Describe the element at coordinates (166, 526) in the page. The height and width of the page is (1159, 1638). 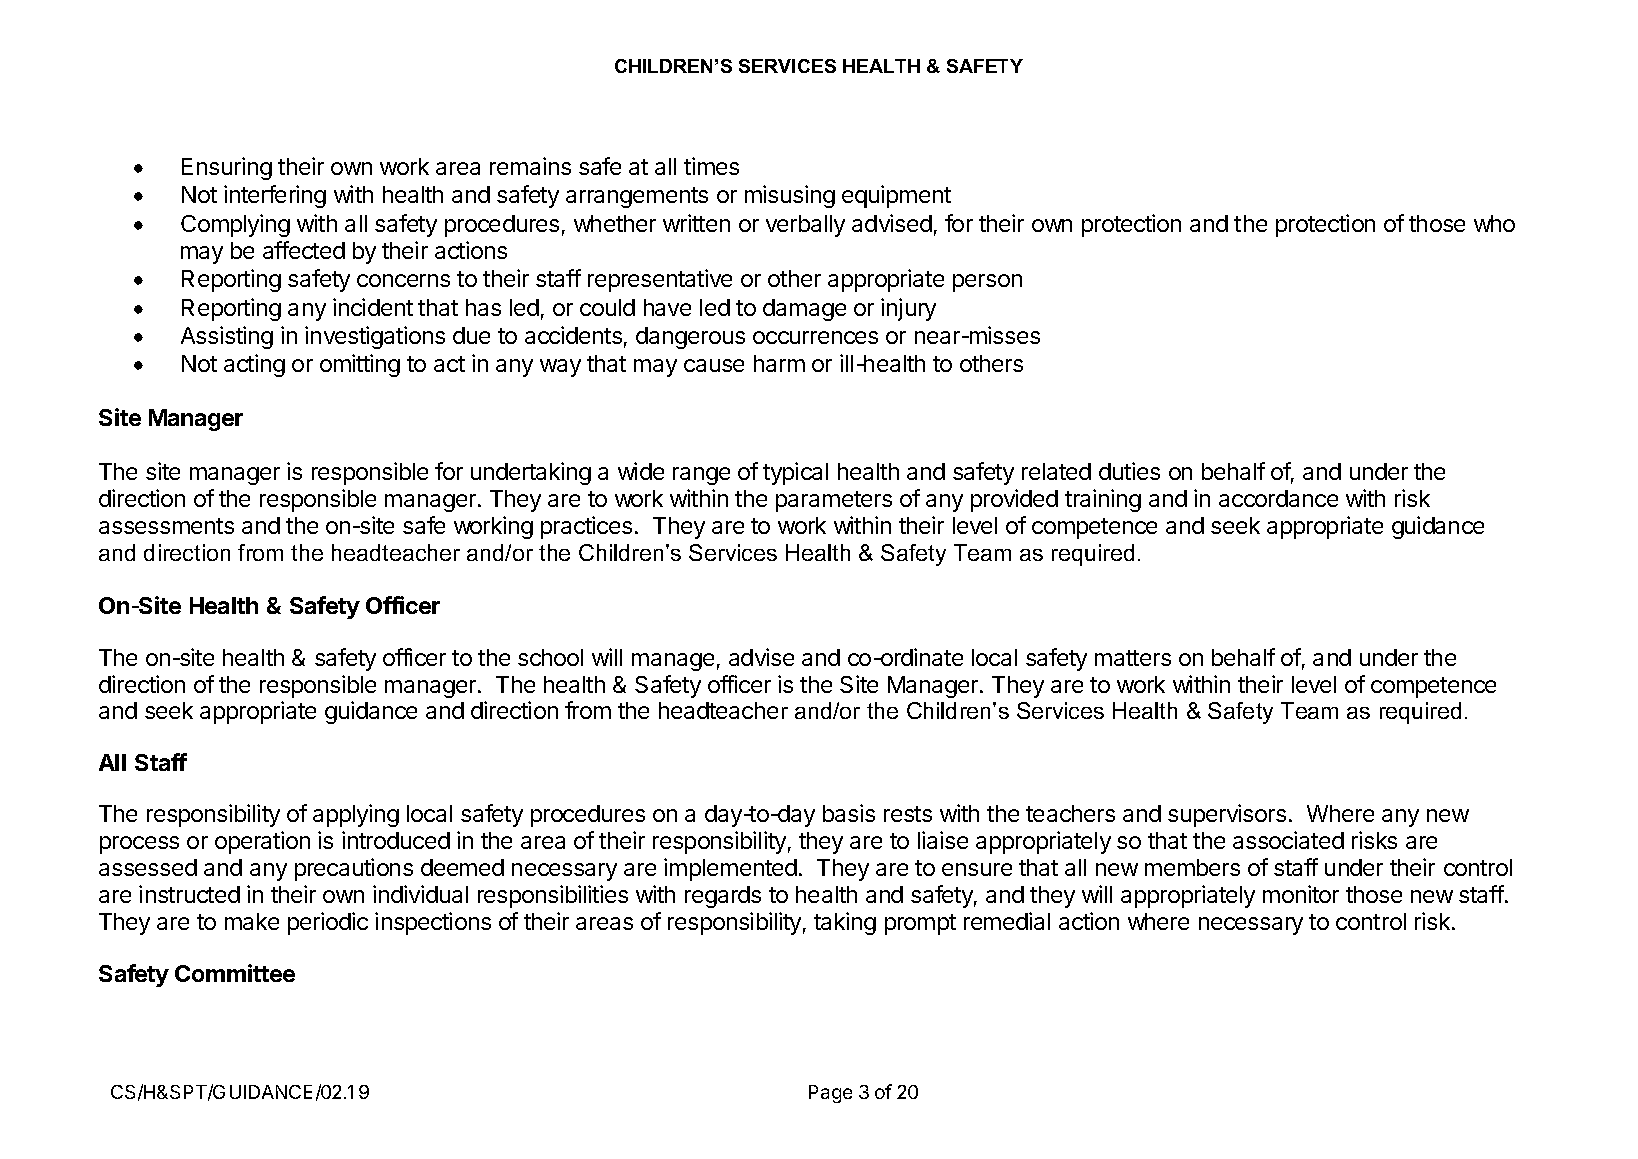
I see `assessments` at that location.
